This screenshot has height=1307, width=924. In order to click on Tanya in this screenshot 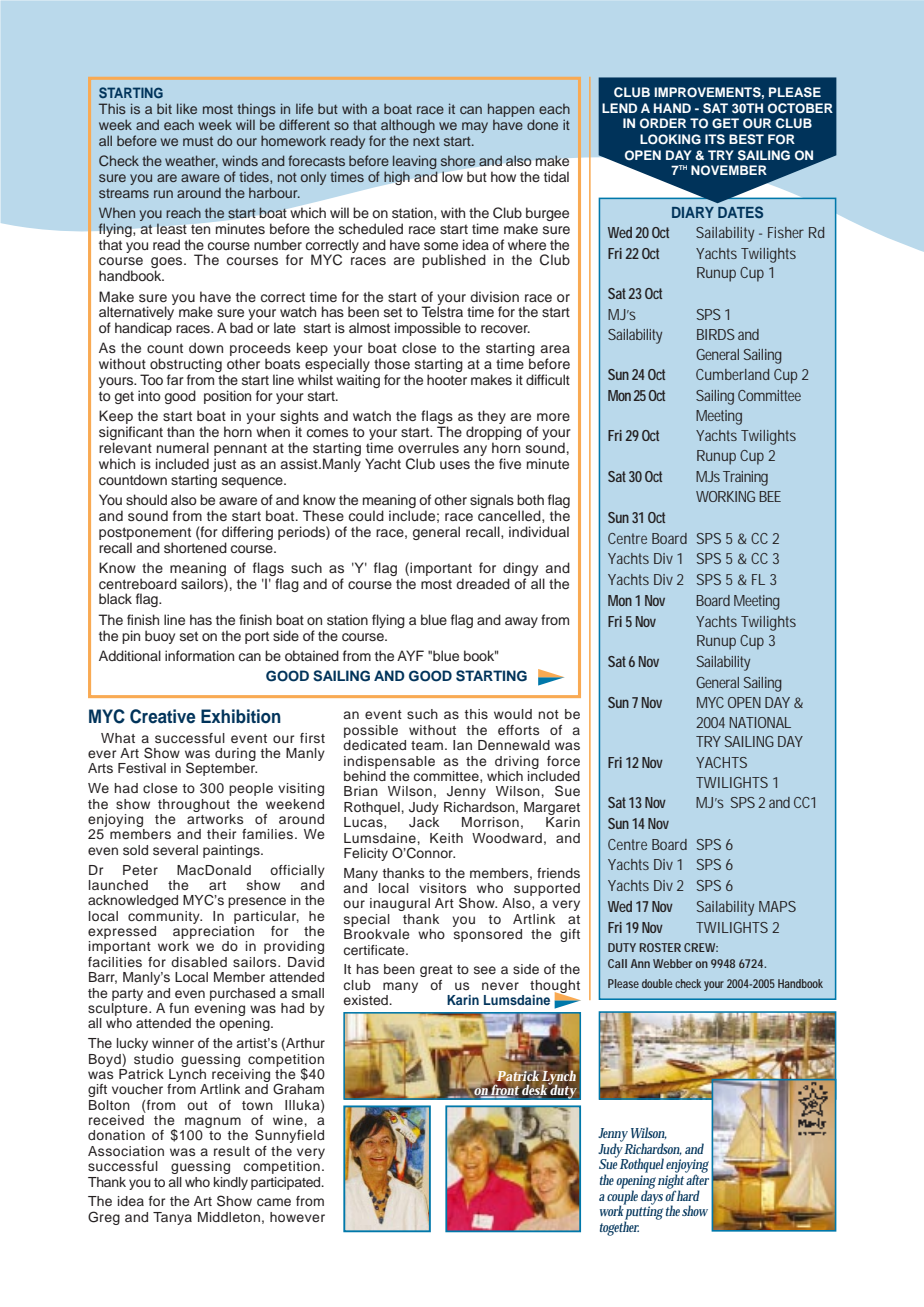, I will do `click(172, 1218)`.
